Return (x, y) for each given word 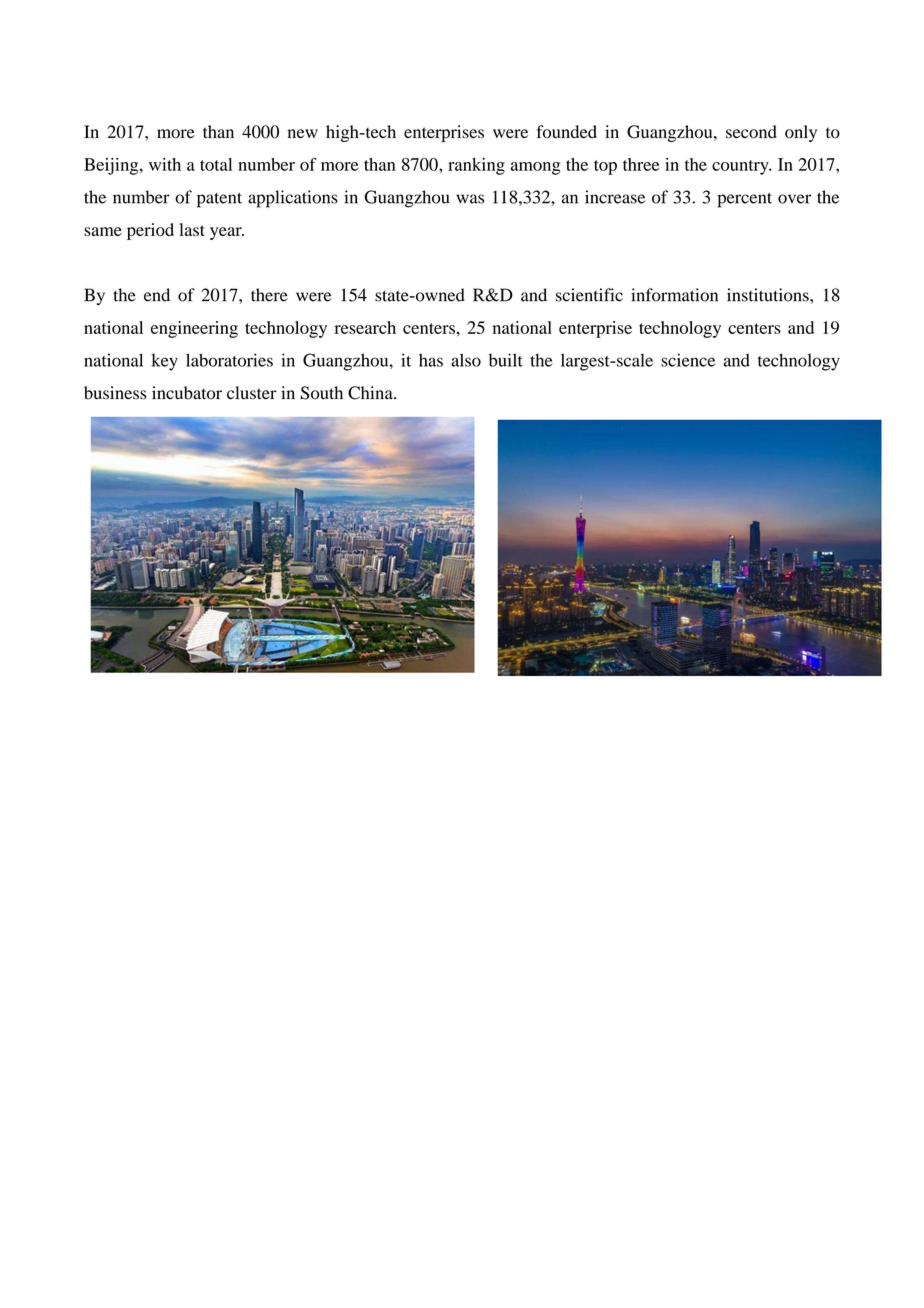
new (303, 133)
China (371, 393)
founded (566, 132)
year (227, 233)
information (674, 295)
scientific (589, 295)
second (751, 132)
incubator (187, 393)
